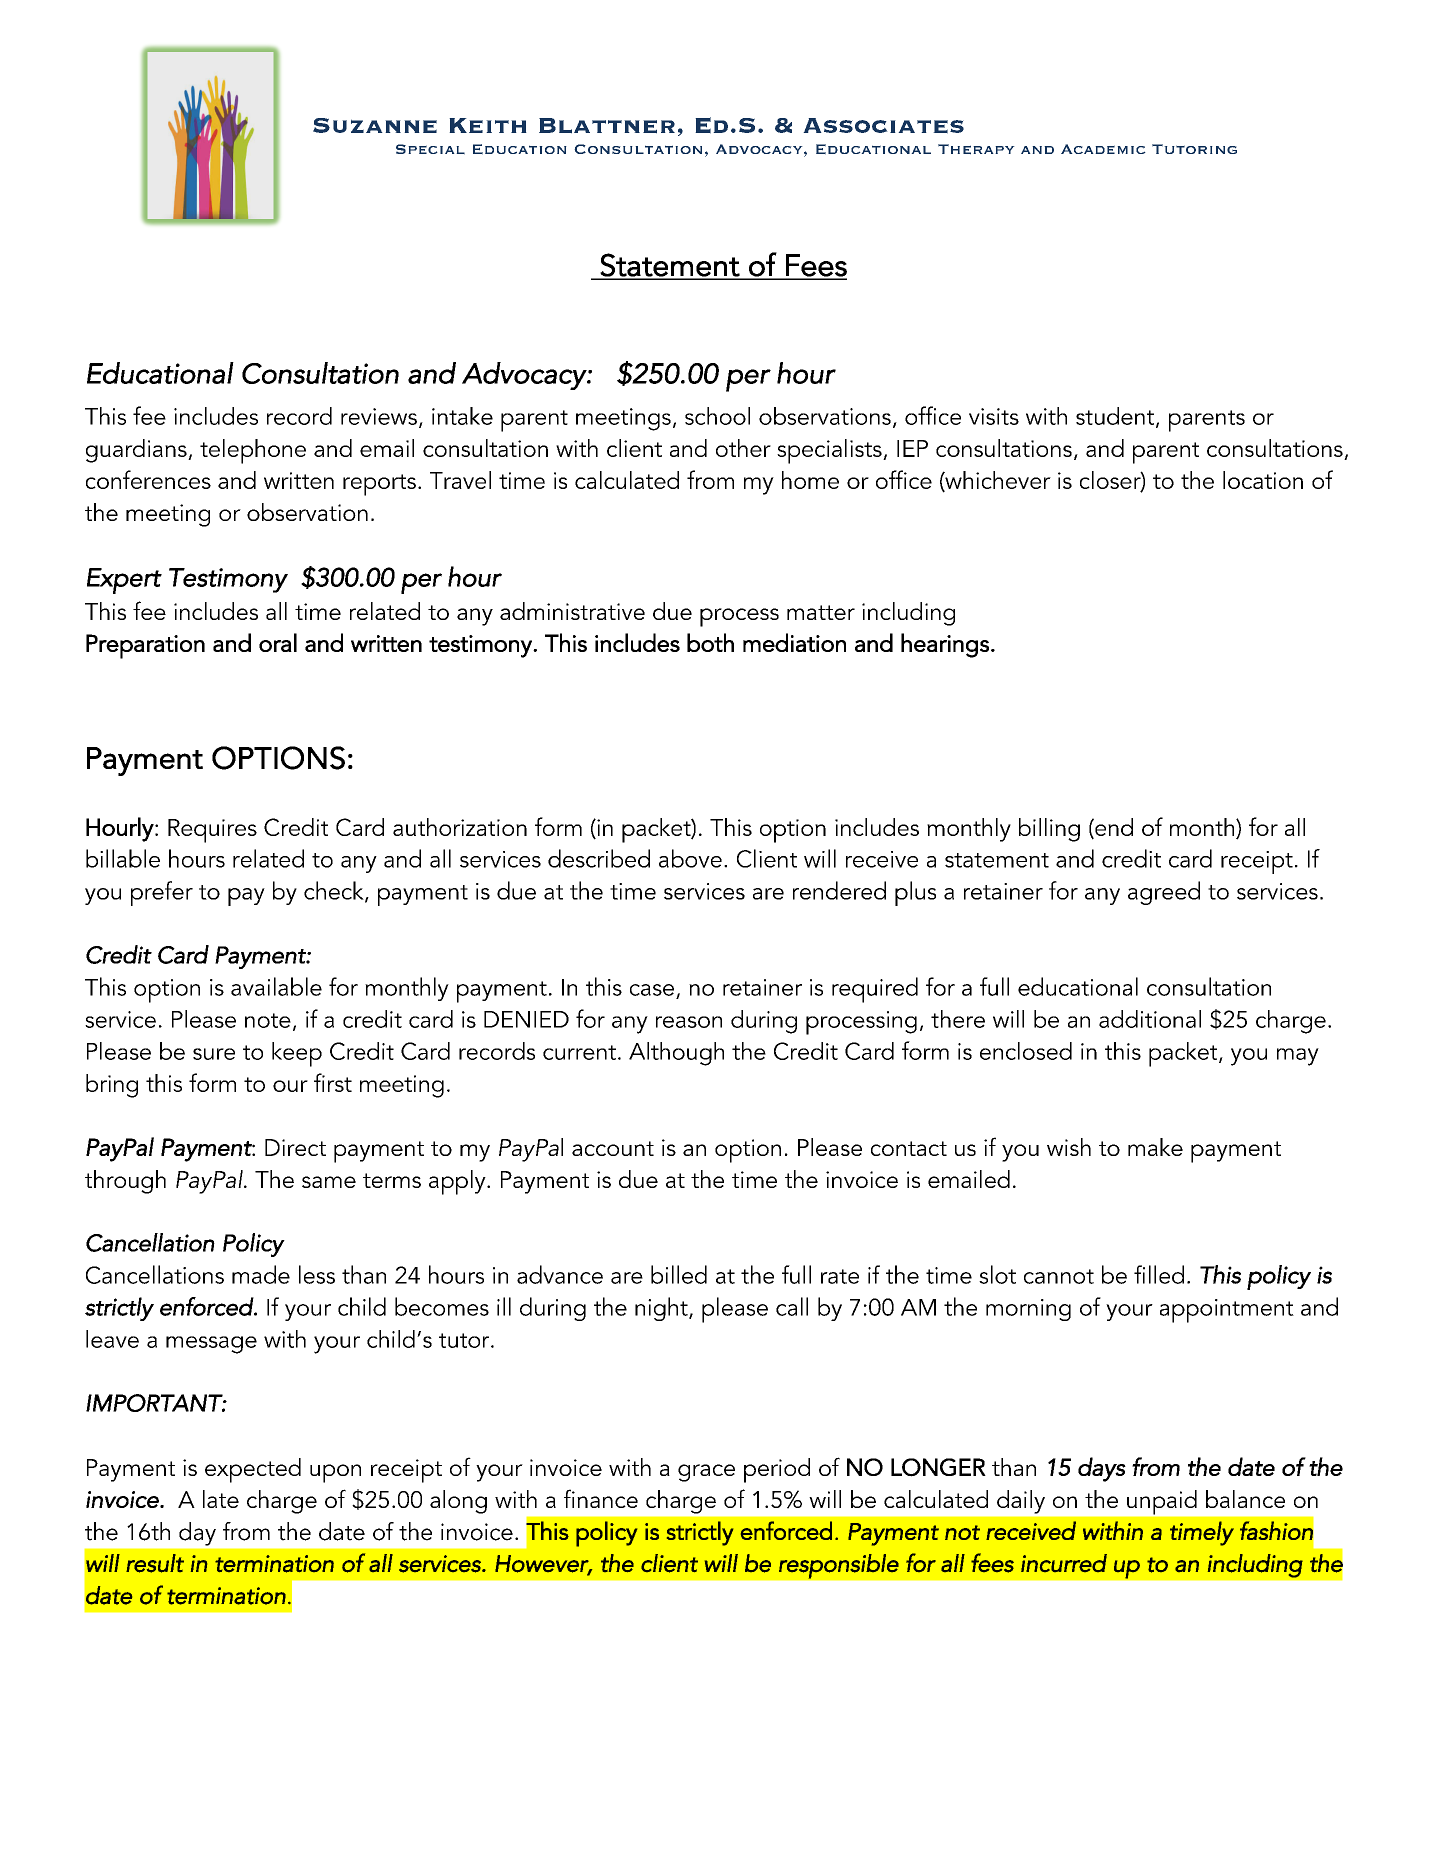 Image resolution: width=1434 pixels, height=1856 pixels. What do you see at coordinates (1103, 149) in the screenshot?
I see `Academic` at bounding box center [1103, 149].
